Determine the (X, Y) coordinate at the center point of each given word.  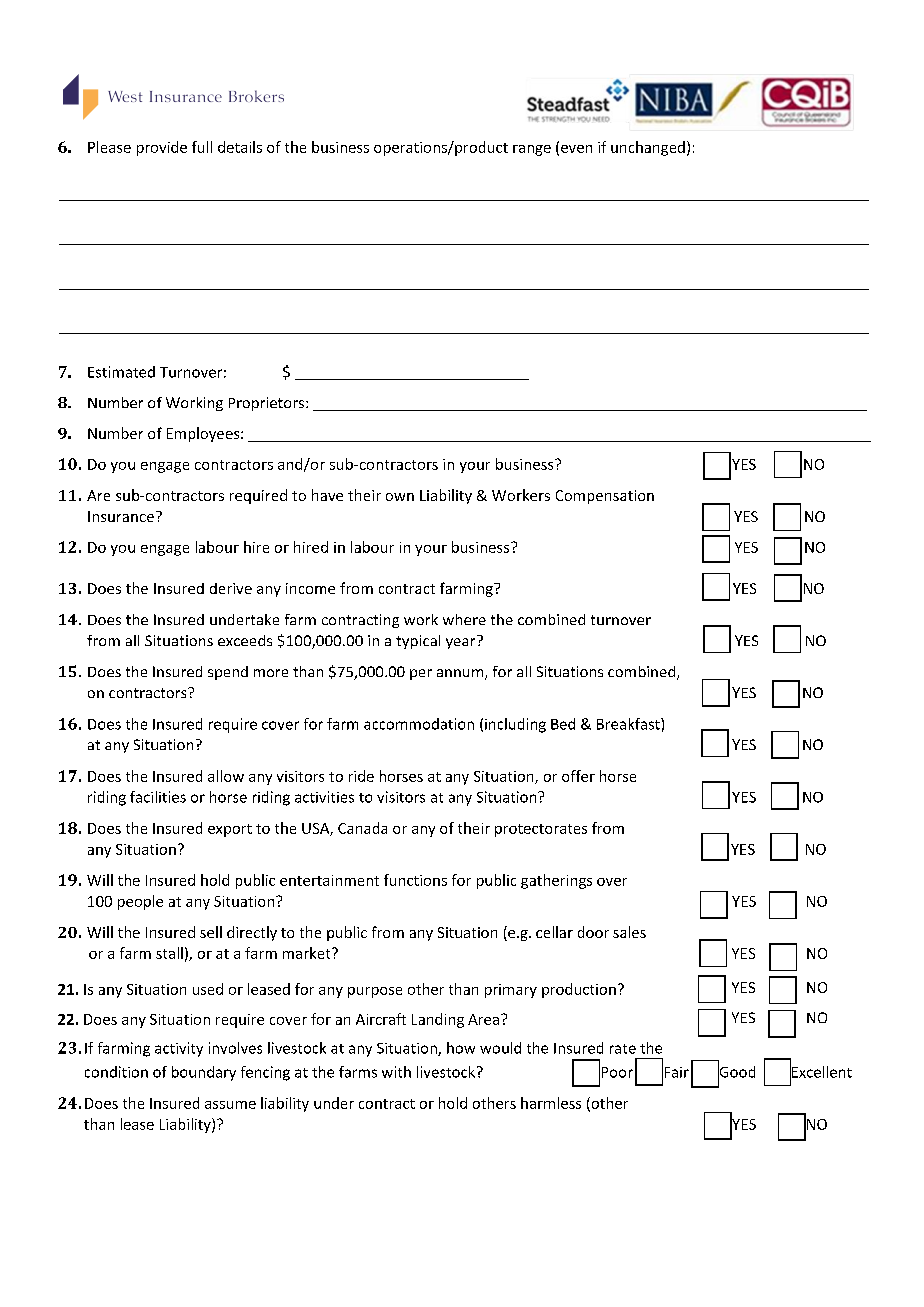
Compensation (605, 497)
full (202, 147)
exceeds (245, 640)
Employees (204, 434)
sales (629, 932)
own (400, 497)
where (464, 619)
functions (415, 880)
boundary (204, 1073)
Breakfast (629, 724)
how (461, 1048)
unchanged (648, 148)
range (532, 150)
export (230, 830)
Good (736, 1071)
